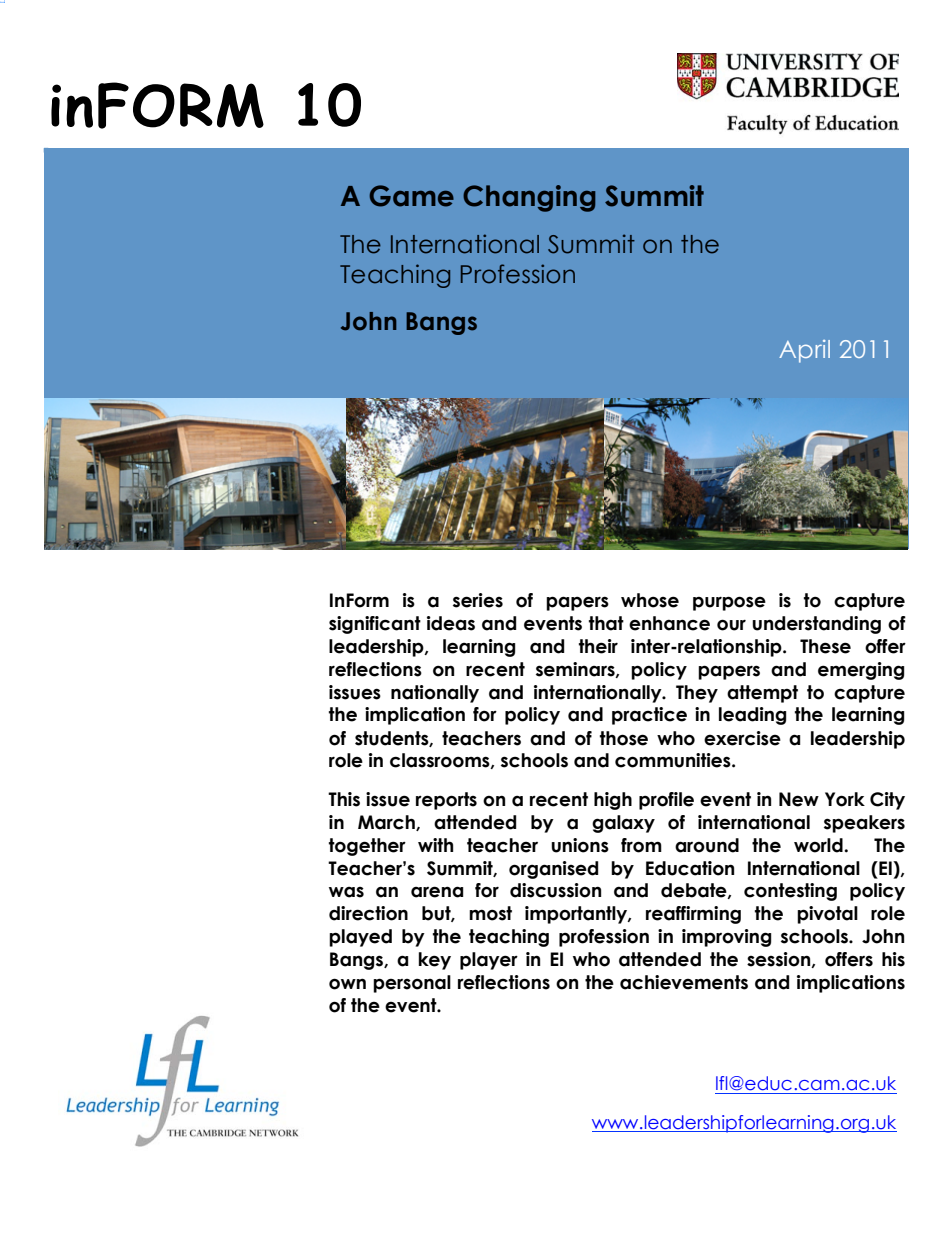 The width and height of the screenshot is (952, 1233). Describe the element at coordinates (684, 982) in the screenshot. I see `achievements` at that location.
